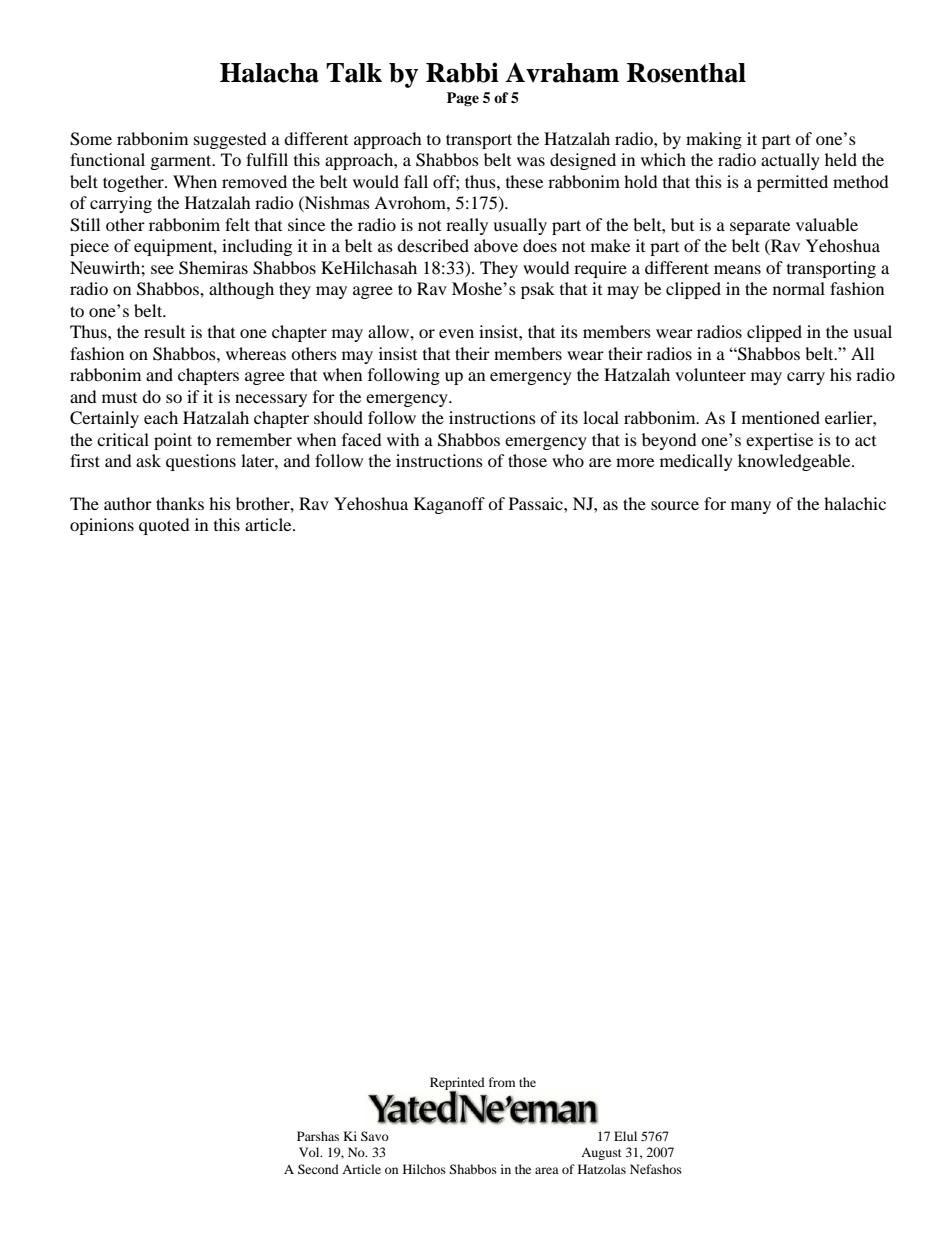 The width and height of the screenshot is (952, 1233). Describe the element at coordinates (173, 441) in the screenshot. I see `point` at that location.
